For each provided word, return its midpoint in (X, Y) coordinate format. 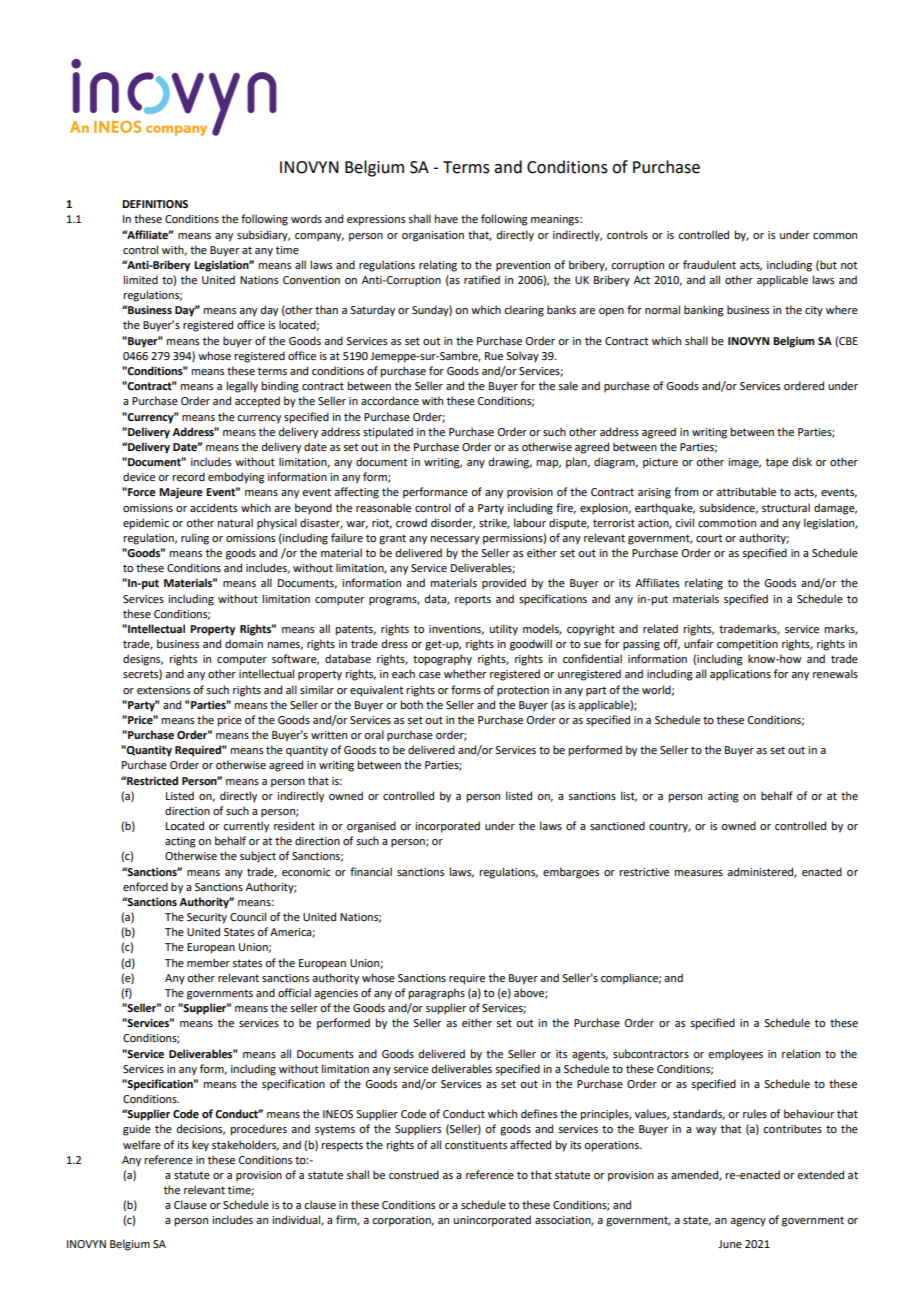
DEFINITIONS (155, 204)
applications (740, 675)
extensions (163, 690)
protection (523, 691)
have (446, 218)
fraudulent (709, 264)
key (200, 1146)
